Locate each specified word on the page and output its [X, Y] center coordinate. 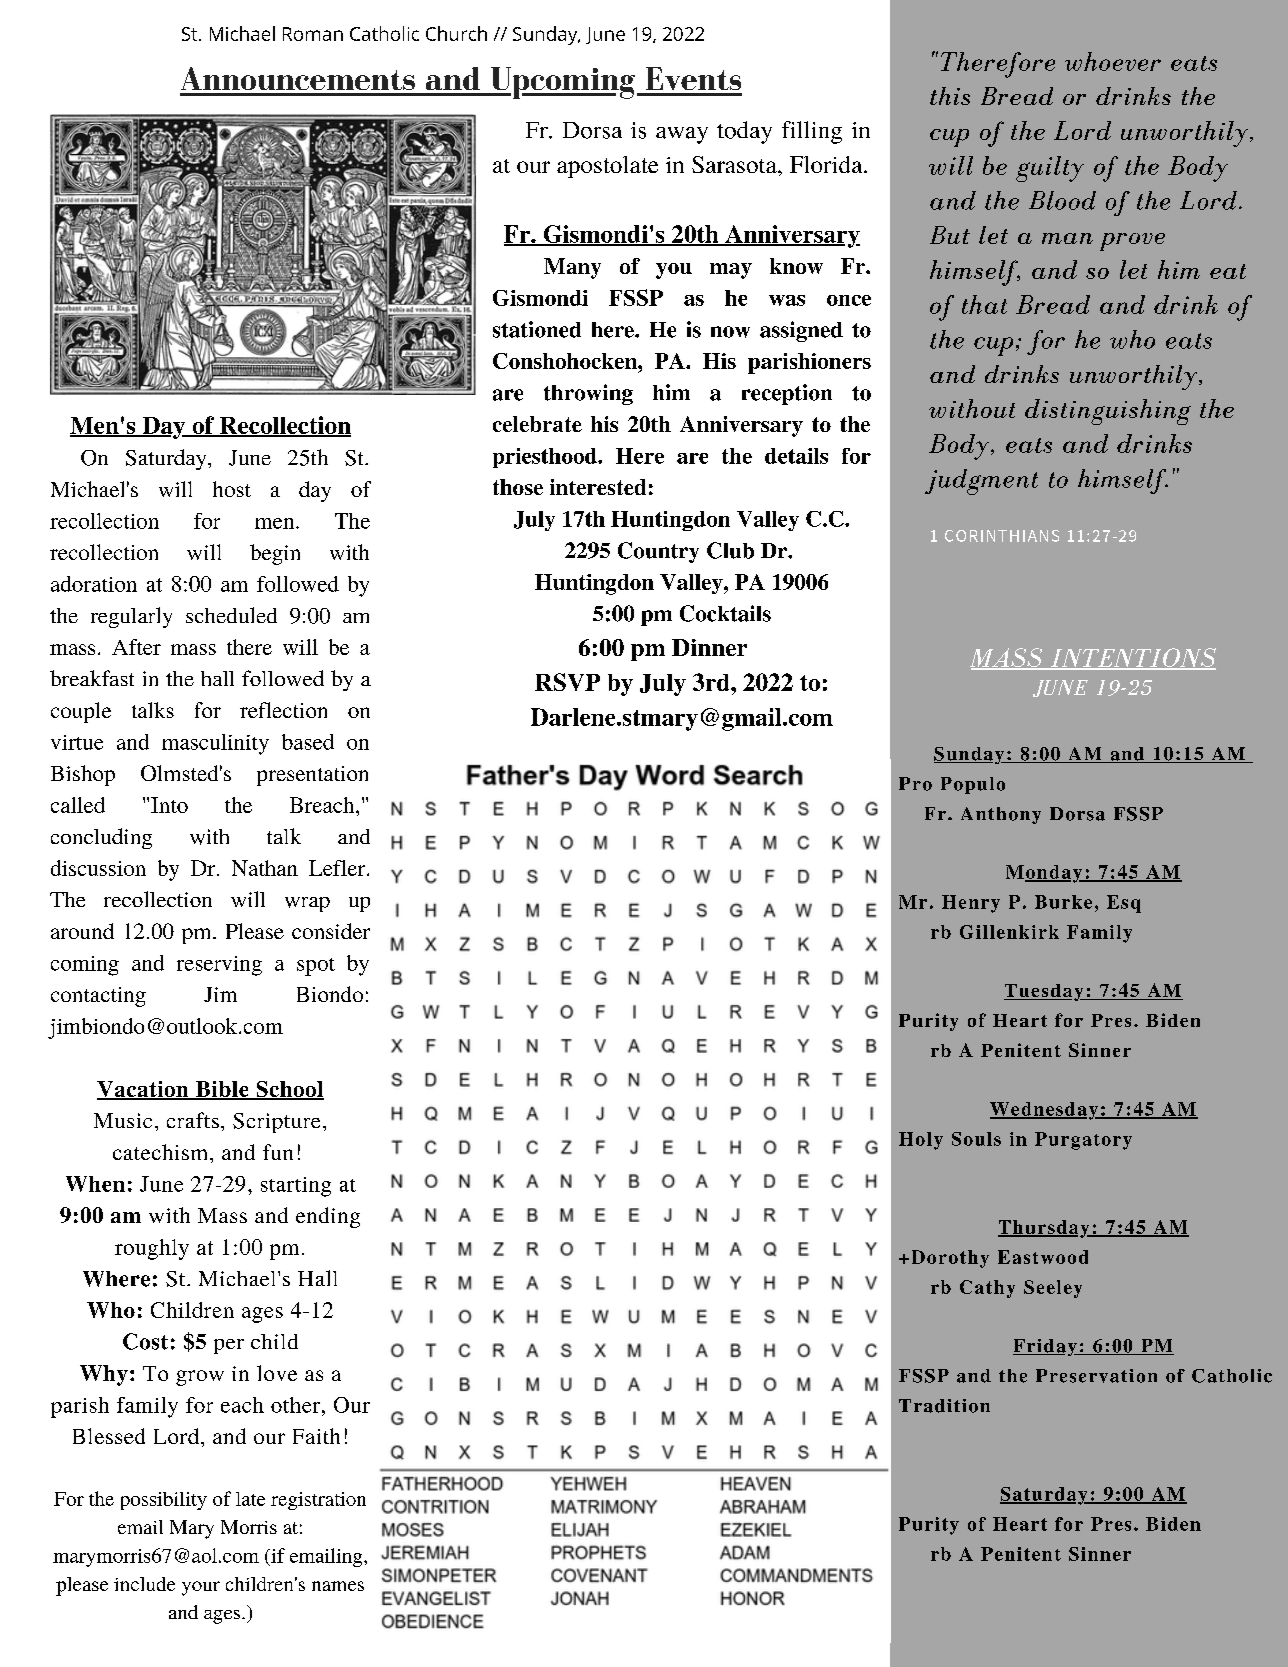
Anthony [1001, 815]
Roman [313, 34]
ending [328, 1217]
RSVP [567, 682]
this [950, 96]
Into [169, 805]
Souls [976, 1139]
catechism [162, 1152]
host [232, 489]
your [201, 1588]
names [338, 1586]
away [682, 135]
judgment [981, 482]
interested [598, 487]
